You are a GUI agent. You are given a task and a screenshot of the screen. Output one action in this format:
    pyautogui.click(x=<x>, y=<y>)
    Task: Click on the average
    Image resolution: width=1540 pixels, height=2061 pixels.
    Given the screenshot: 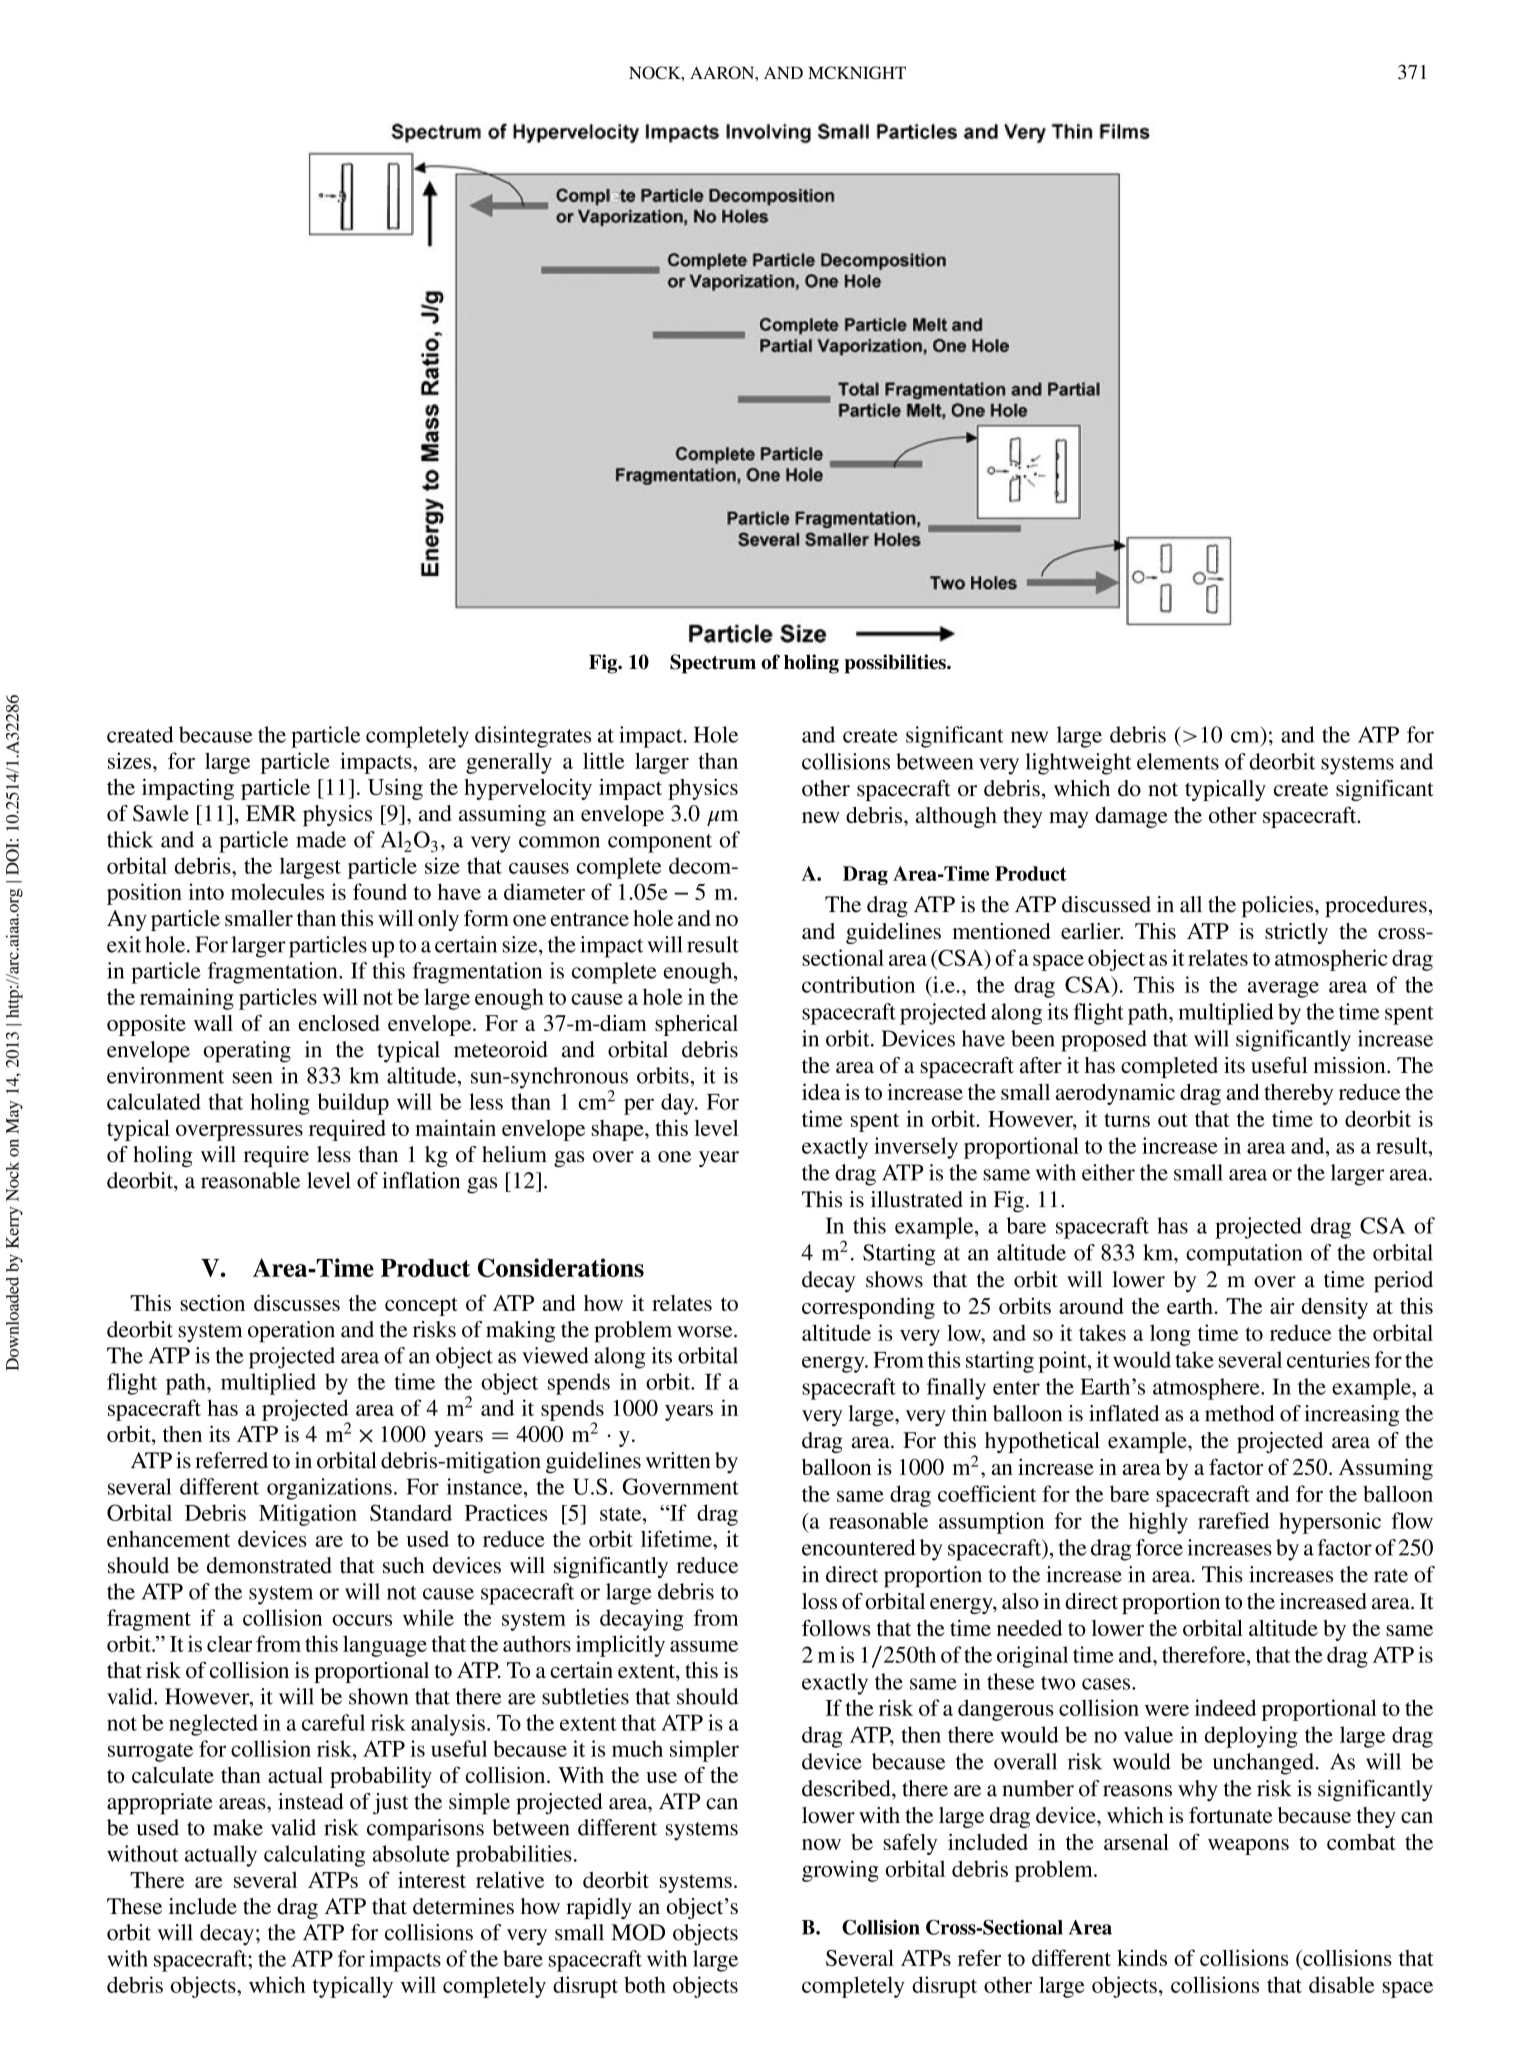 What is the action you would take?
    pyautogui.click(x=1283, y=989)
